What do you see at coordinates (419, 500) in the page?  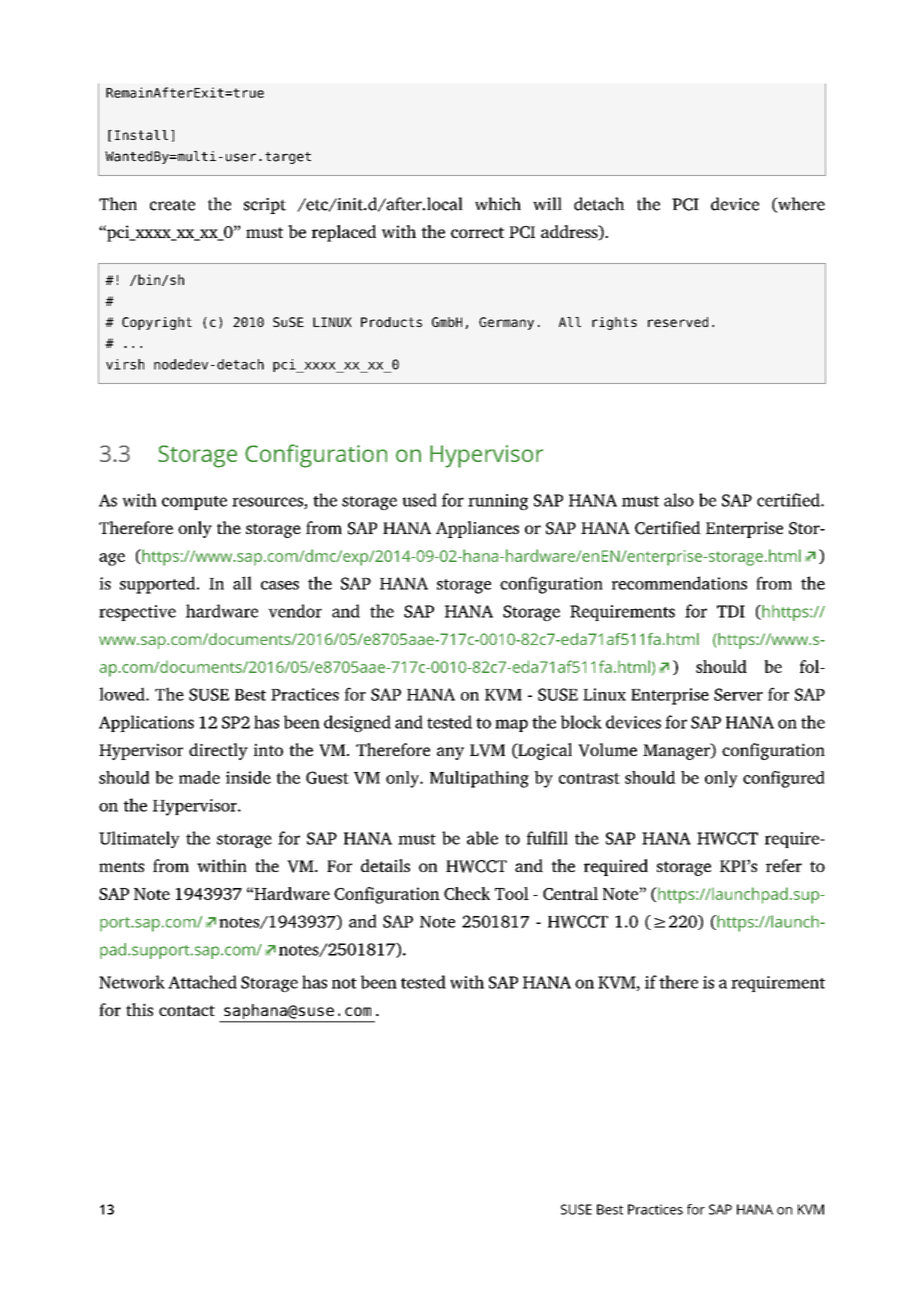 I see `used` at bounding box center [419, 500].
